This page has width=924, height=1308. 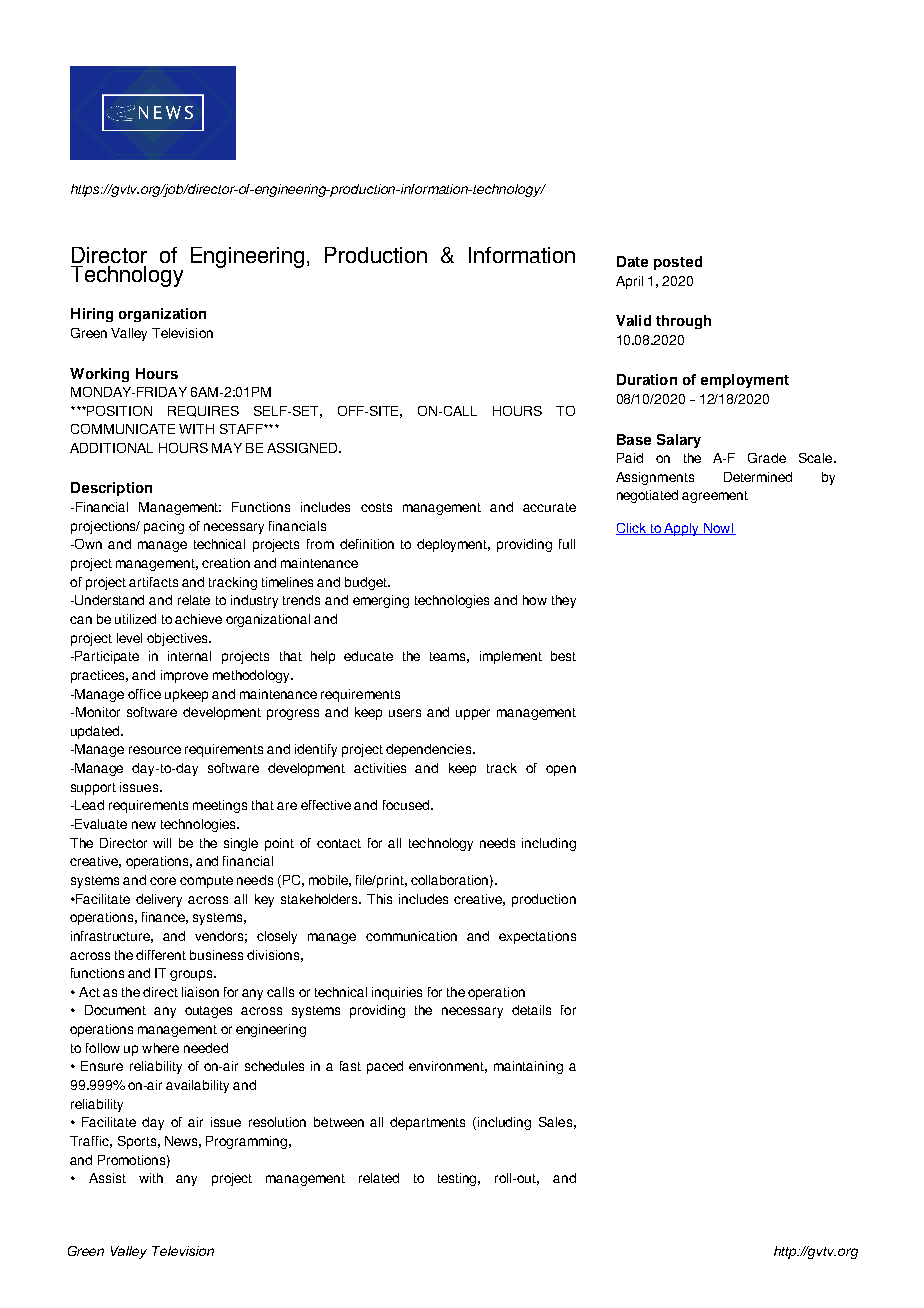 What do you see at coordinates (682, 529) in the page?
I see `Apply` at bounding box center [682, 529].
